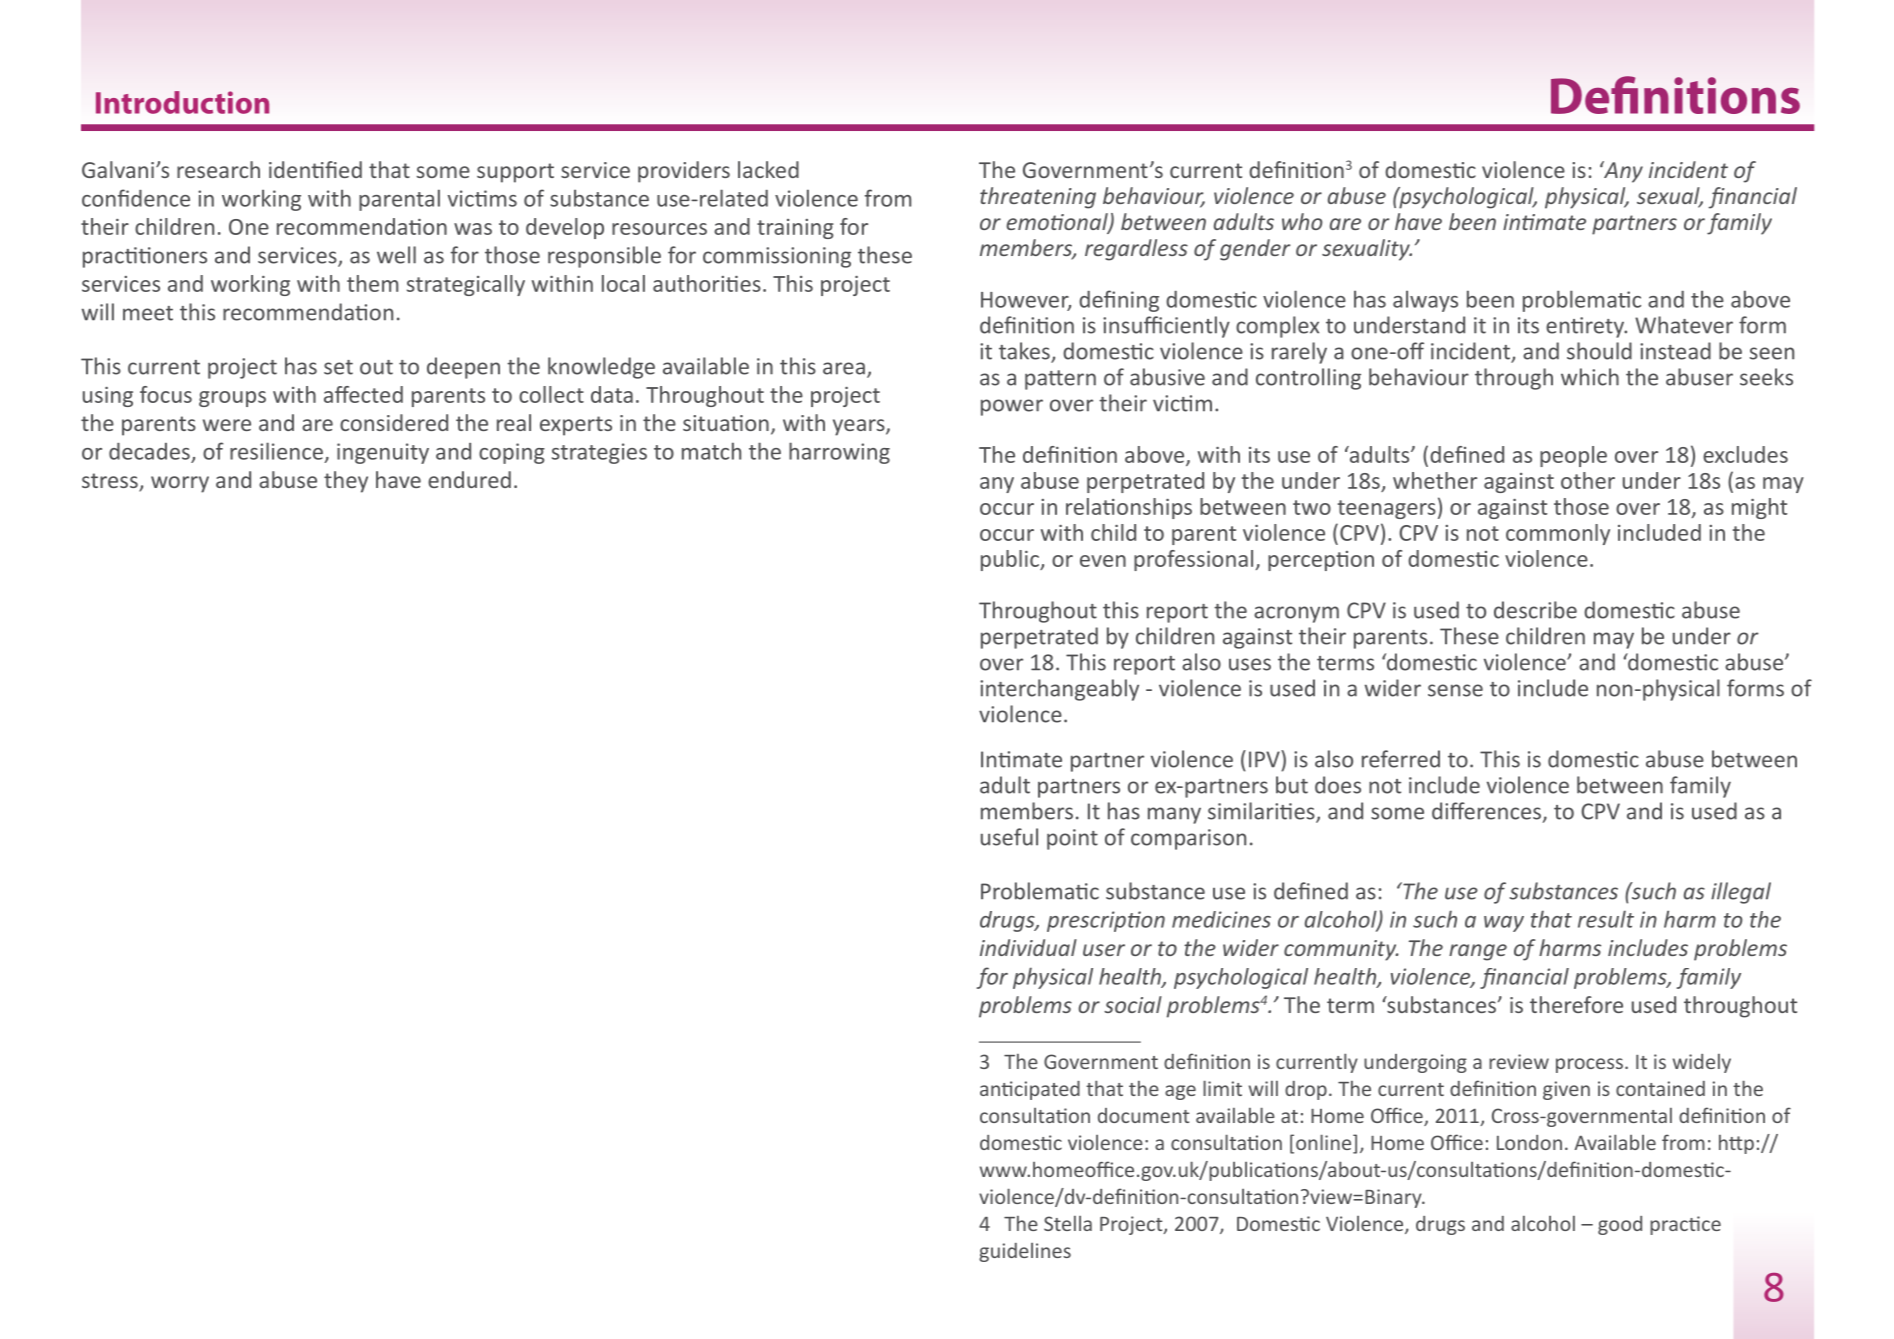  Describe the element at coordinates (1620, 1225) in the page. I see `good` at that location.
